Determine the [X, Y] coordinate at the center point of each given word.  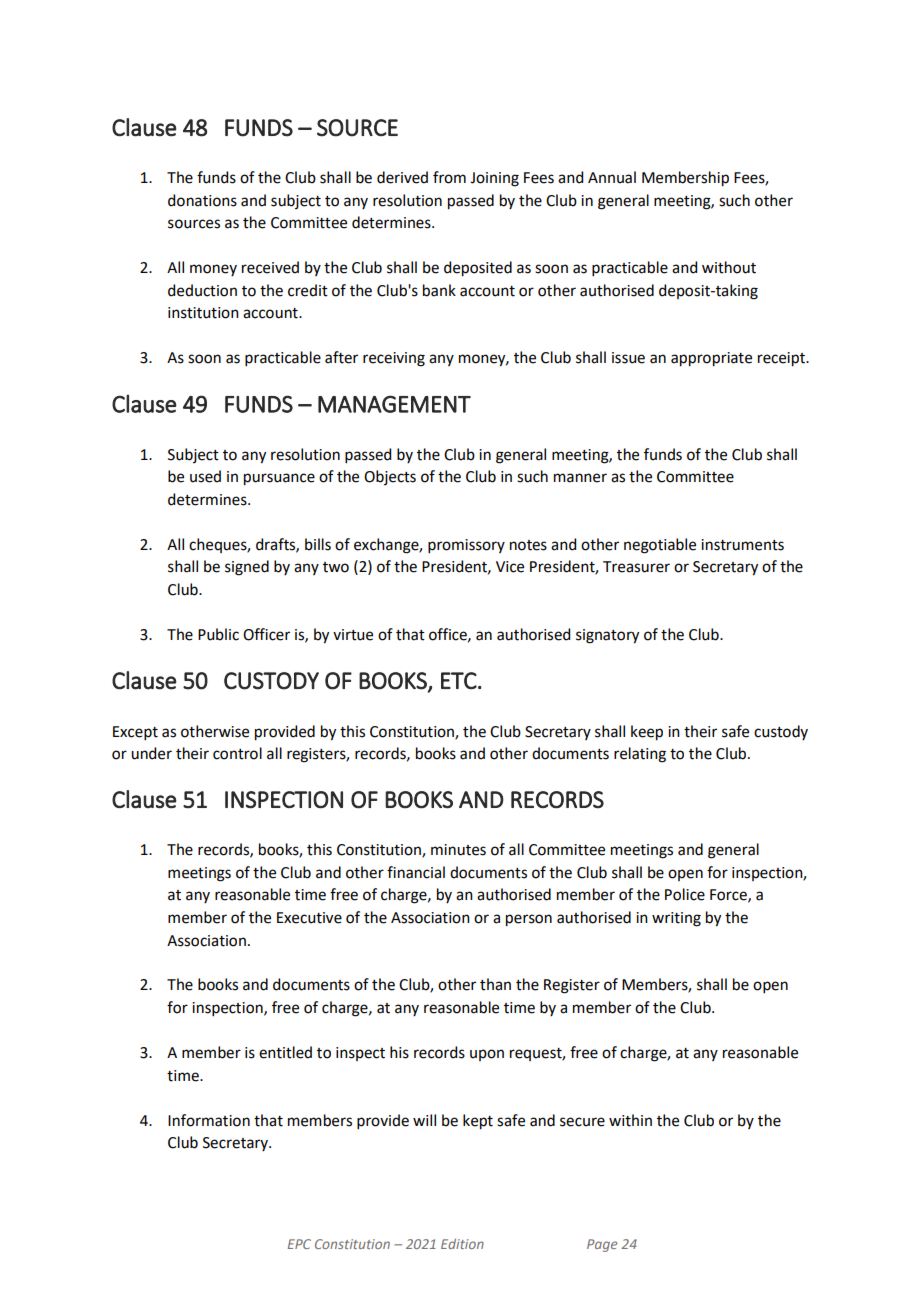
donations [202, 200]
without [729, 267]
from [449, 177]
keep [647, 733]
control [237, 753]
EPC [299, 1244]
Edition [462, 1244]
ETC [459, 681]
